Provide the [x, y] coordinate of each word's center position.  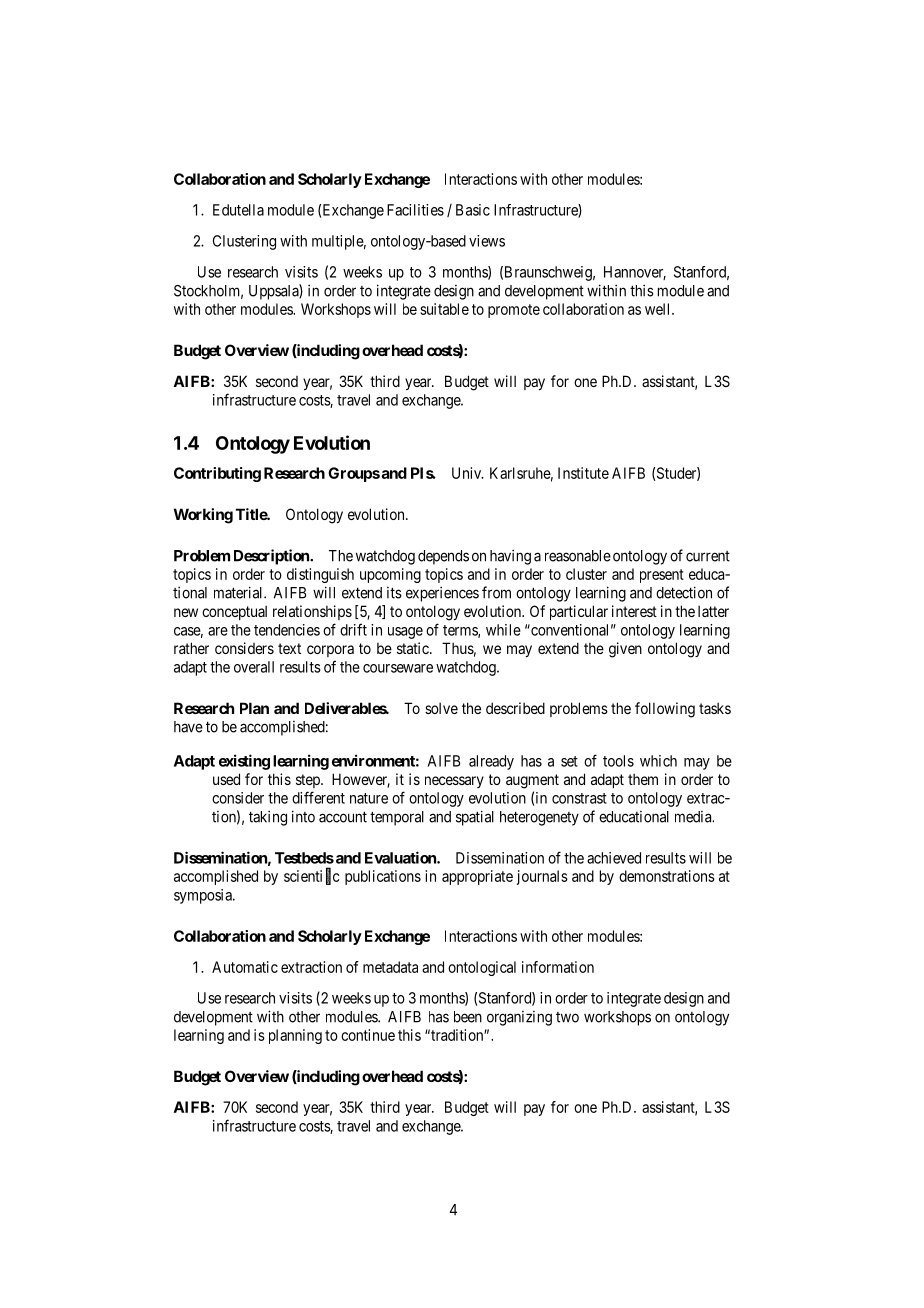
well [659, 309]
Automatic [245, 967]
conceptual [234, 613]
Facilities [415, 210]
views [487, 241]
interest [634, 611]
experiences [442, 594]
